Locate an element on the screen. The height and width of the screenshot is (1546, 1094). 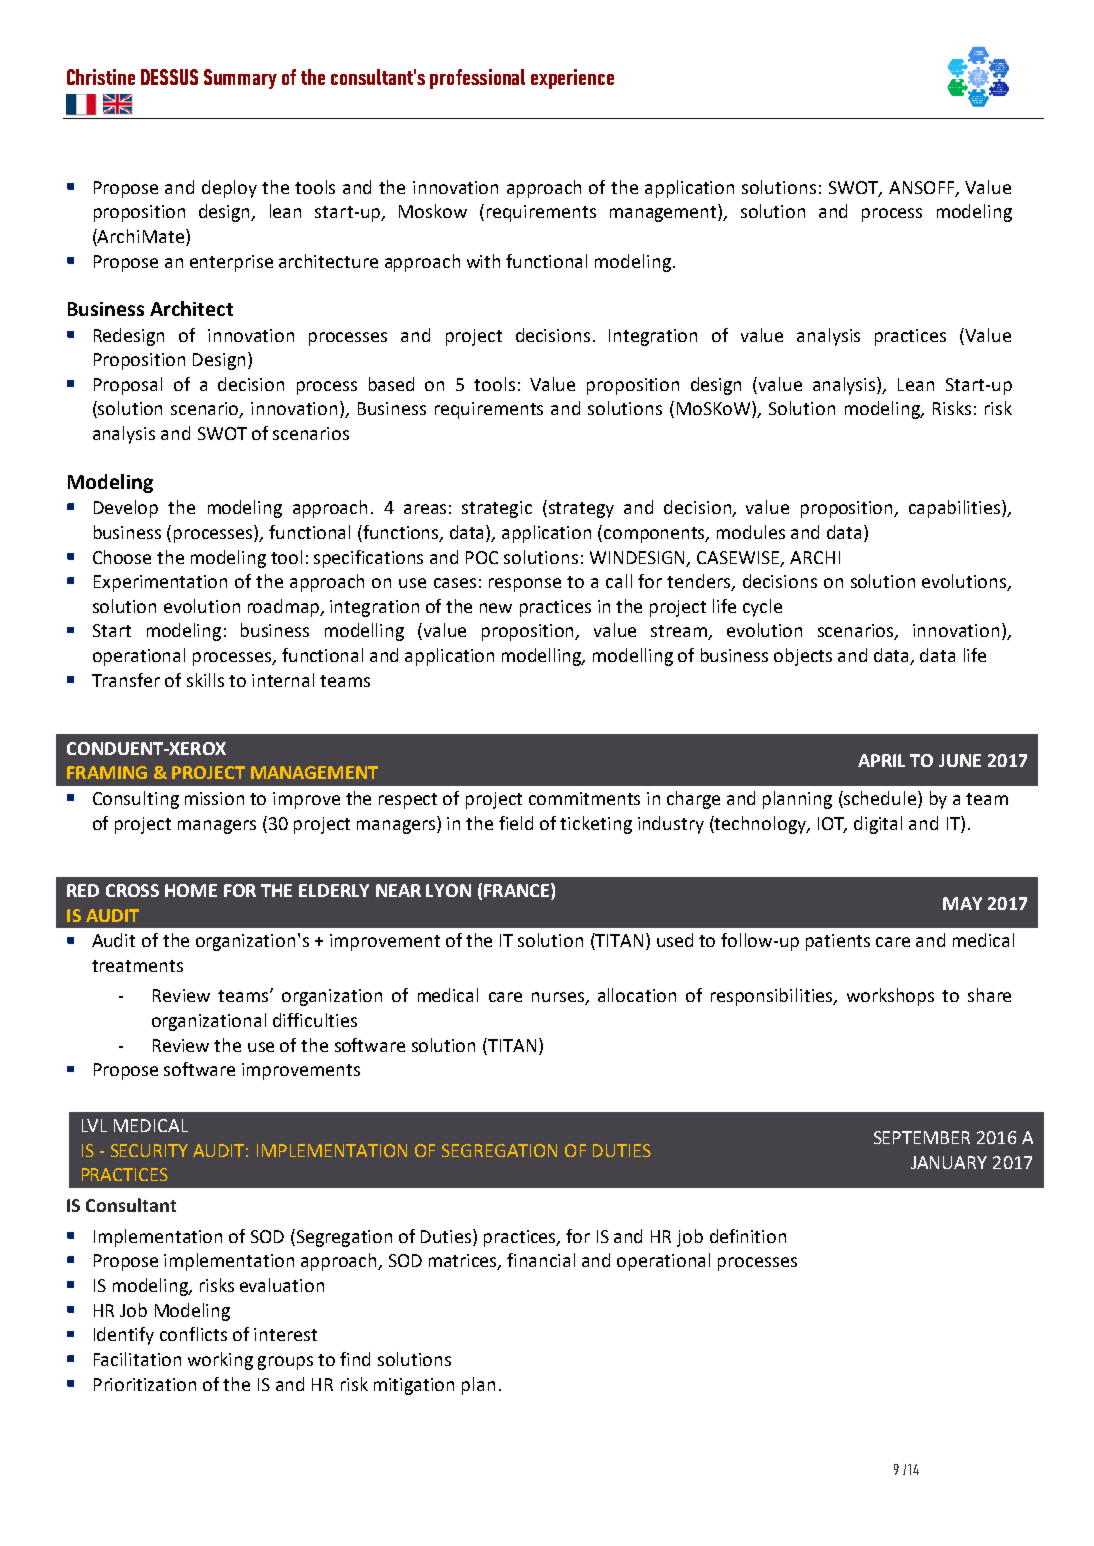
HOME is located at coordinates (191, 890).
